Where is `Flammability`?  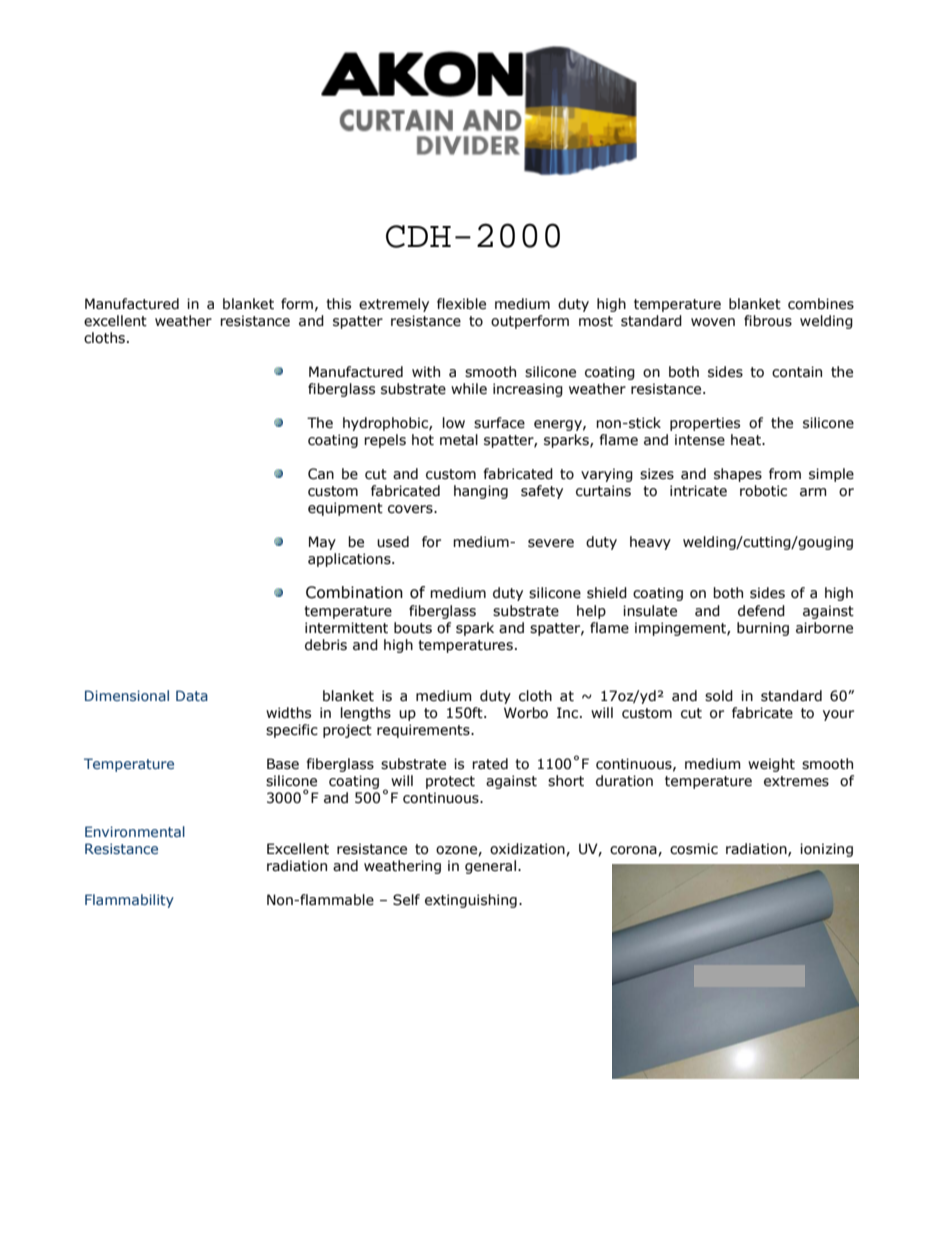 Flammability is located at coordinates (129, 901).
